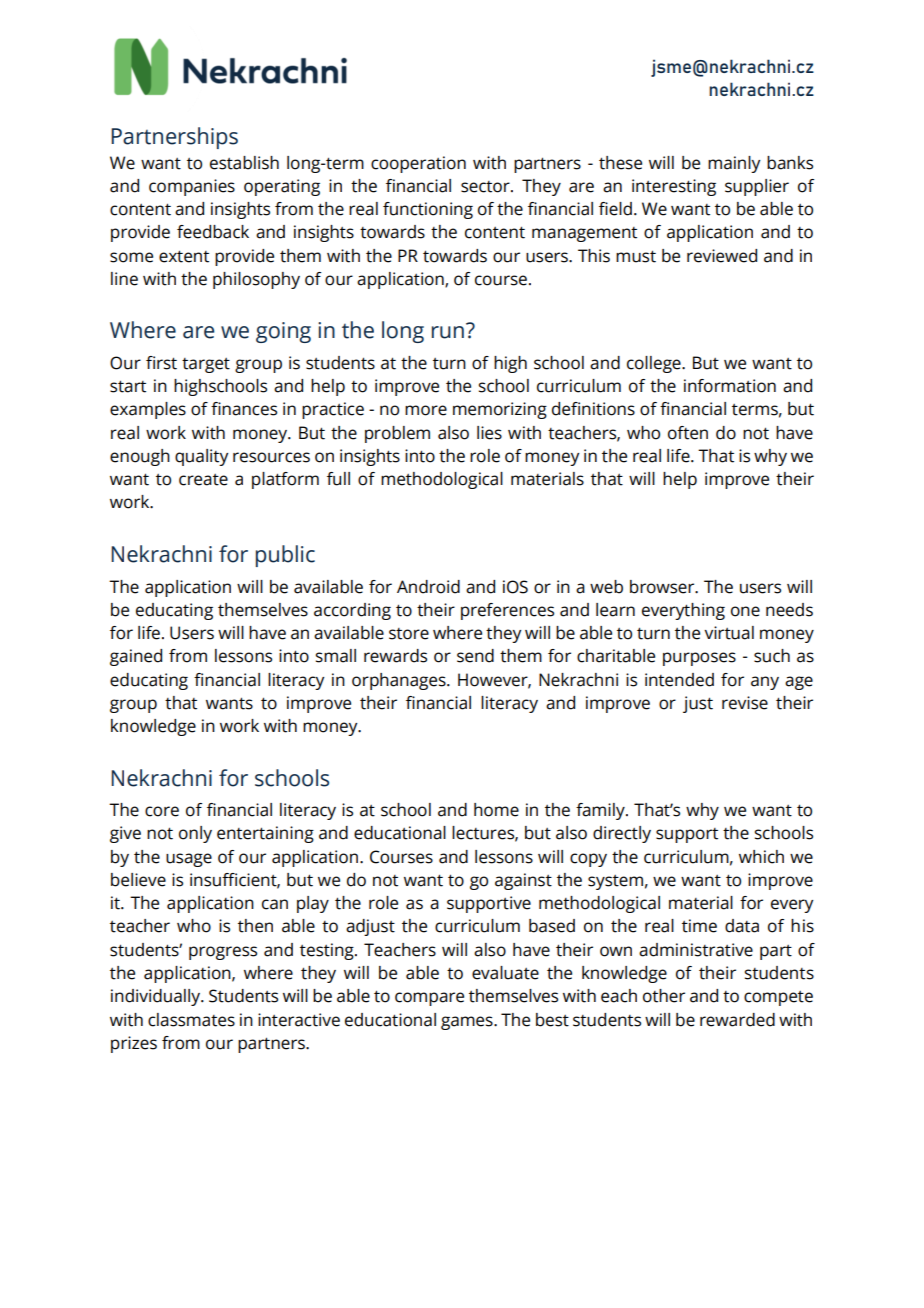 The width and height of the image is (924, 1308). I want to click on lies, so click(489, 433).
